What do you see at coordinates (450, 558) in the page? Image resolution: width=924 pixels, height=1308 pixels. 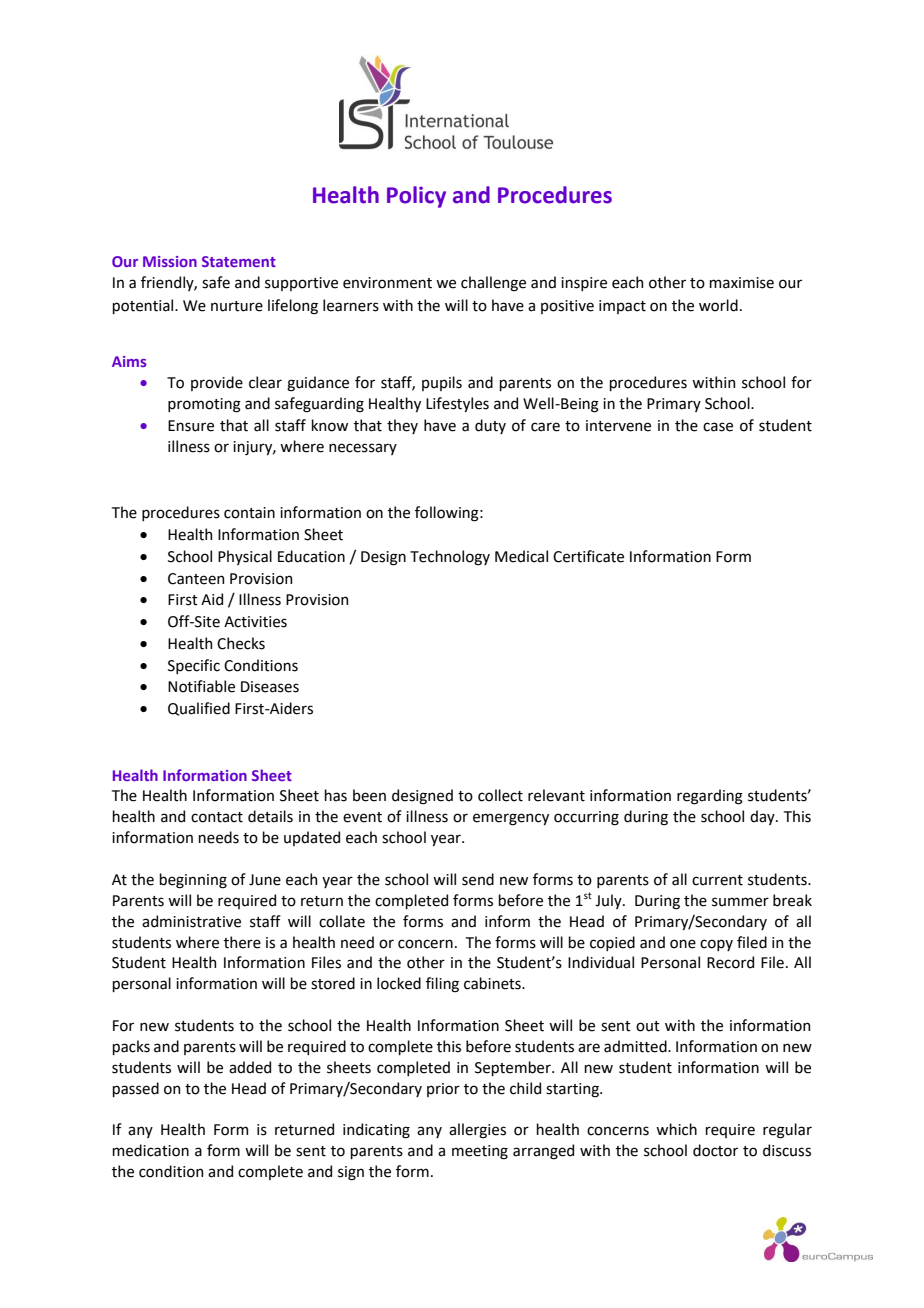 I see `Technology` at bounding box center [450, 558].
